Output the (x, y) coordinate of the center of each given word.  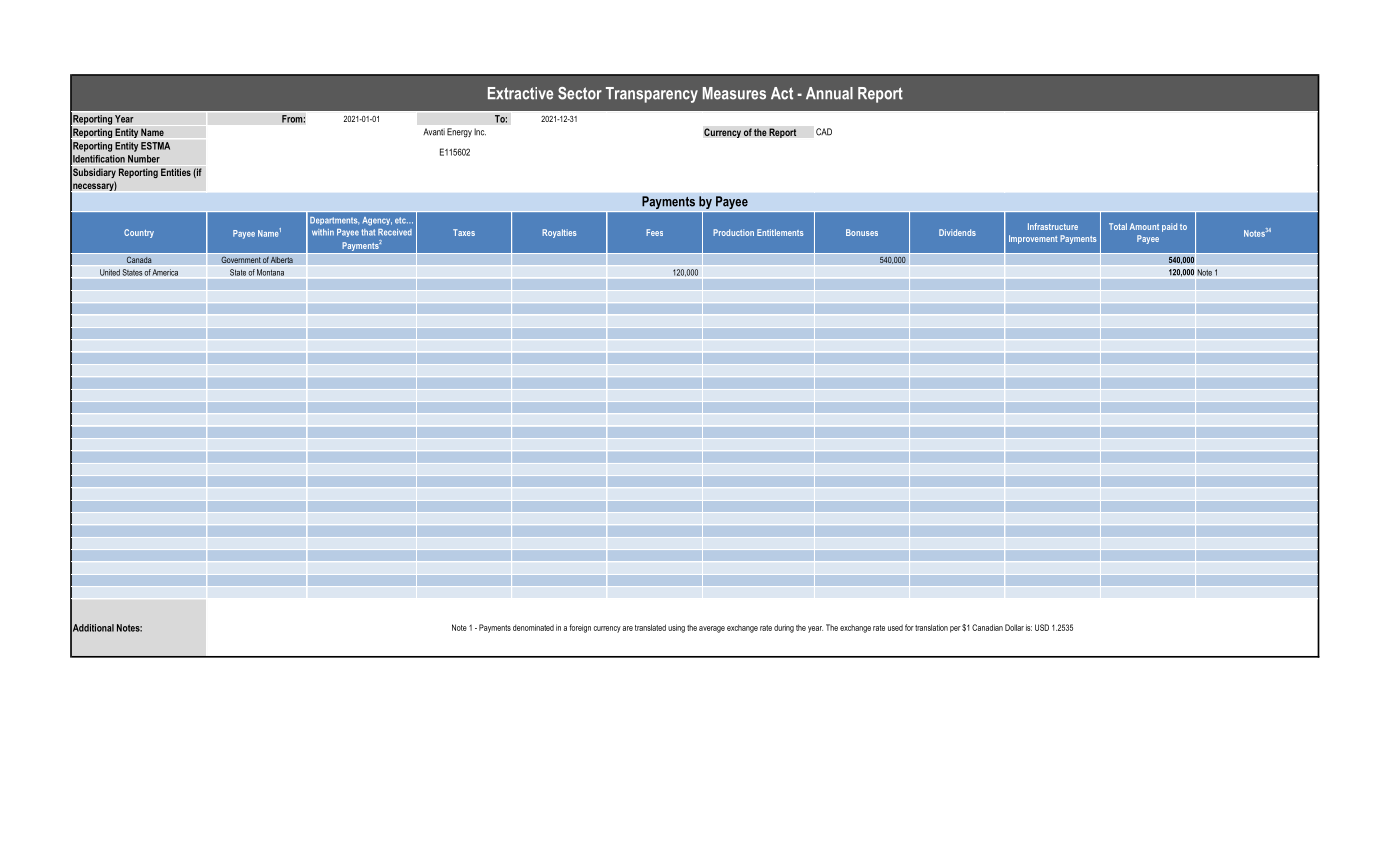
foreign (580, 628)
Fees (654, 232)
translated (650, 627)
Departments (334, 221)
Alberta (281, 259)
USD (1042, 627)
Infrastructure (1053, 226)
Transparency (652, 95)
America (165, 272)
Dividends (957, 232)
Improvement (1033, 239)
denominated (533, 627)
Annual (829, 93)
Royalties (559, 233)
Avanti (434, 132)
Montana (270, 272)
